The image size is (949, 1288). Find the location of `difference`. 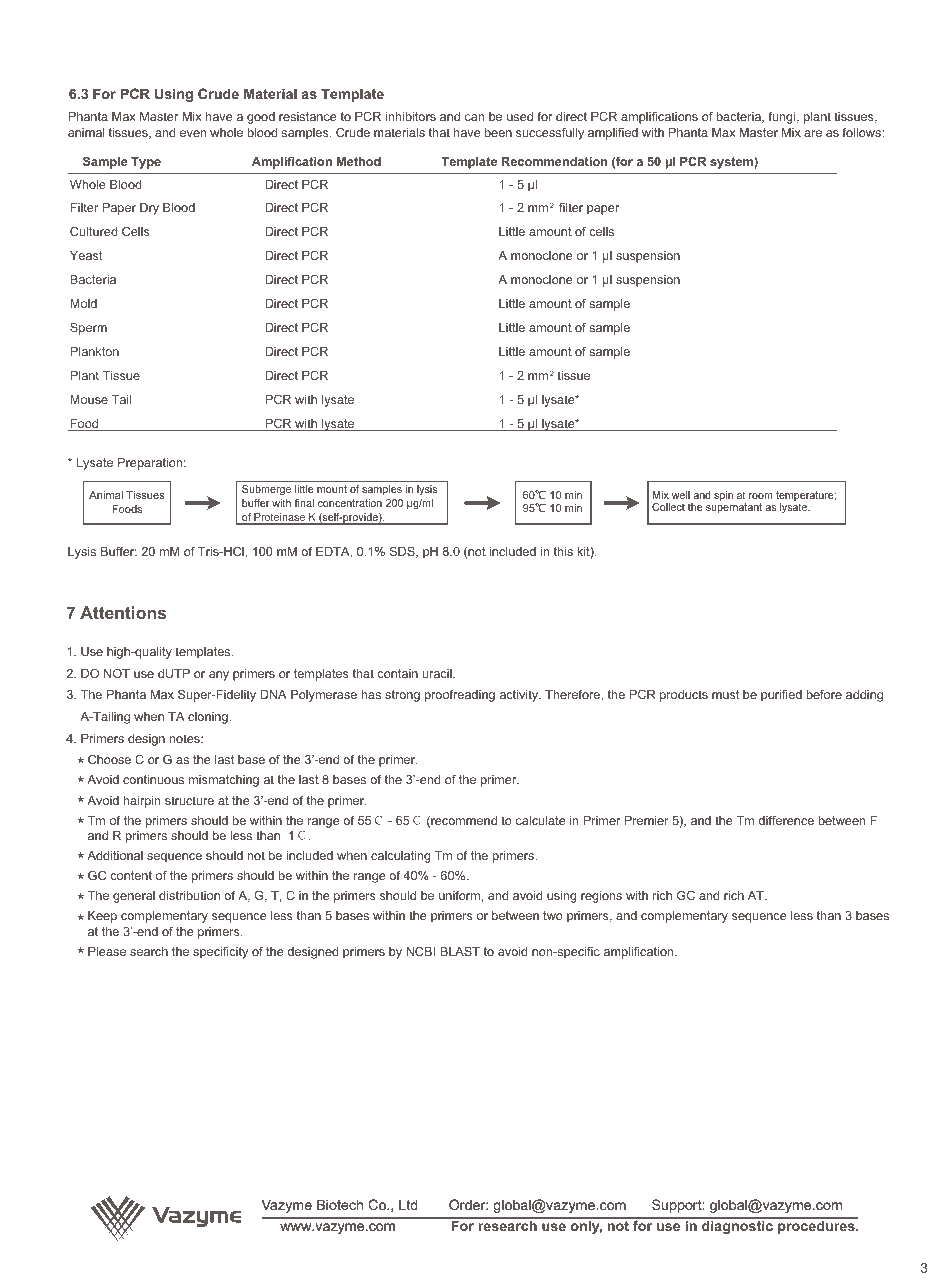

difference is located at coordinates (786, 820).
